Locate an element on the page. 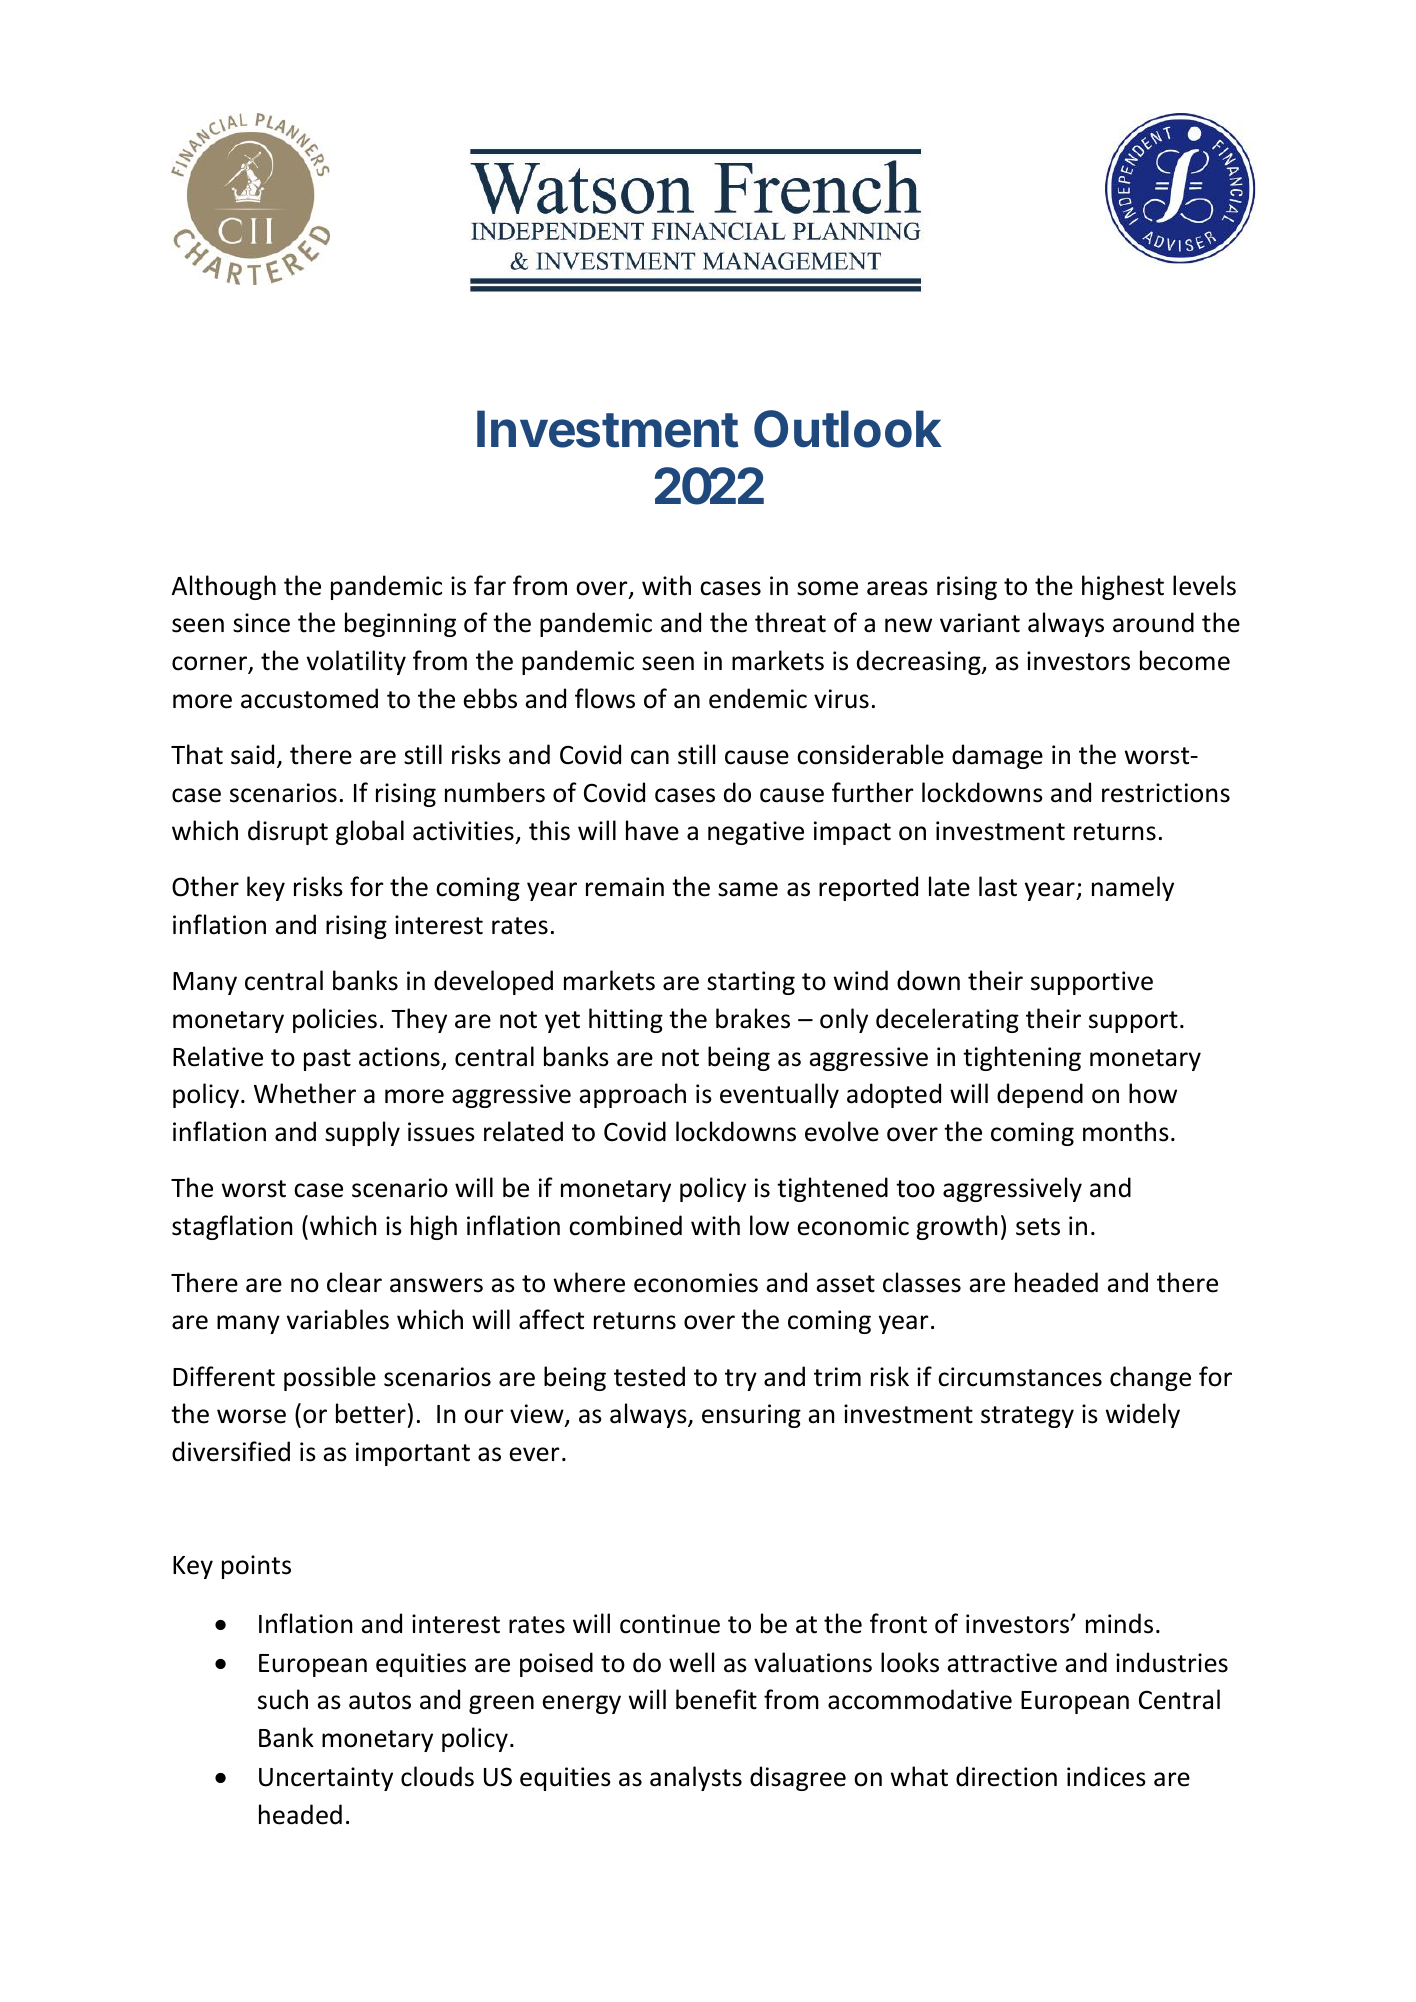 The height and width of the image is (2002, 1416). Uncertainty is located at coordinates (326, 1779).
